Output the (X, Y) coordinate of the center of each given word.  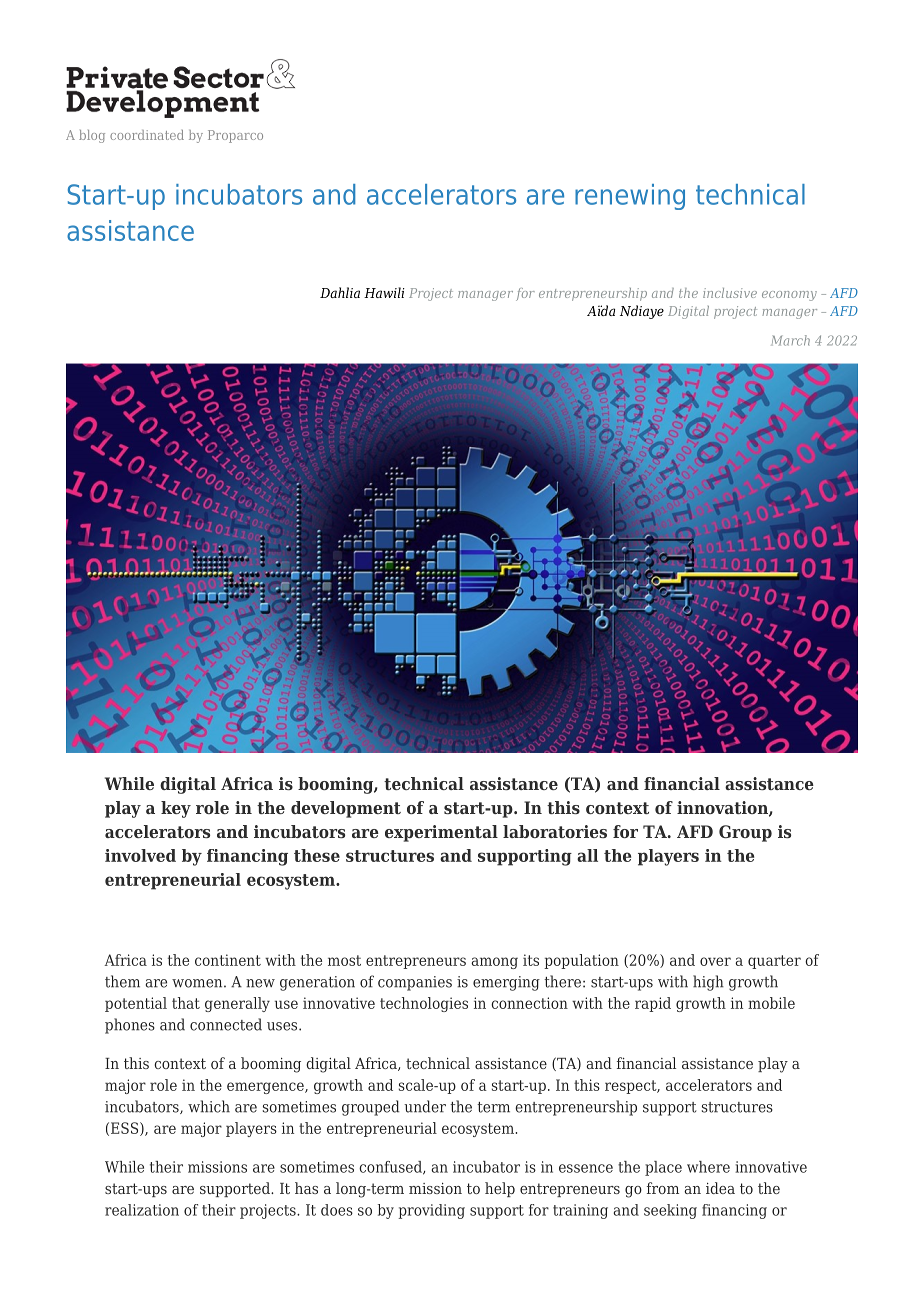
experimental (441, 833)
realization (142, 1210)
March (790, 340)
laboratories (555, 831)
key (176, 809)
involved (140, 855)
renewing (630, 197)
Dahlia (340, 292)
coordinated (147, 135)
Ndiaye (642, 312)
